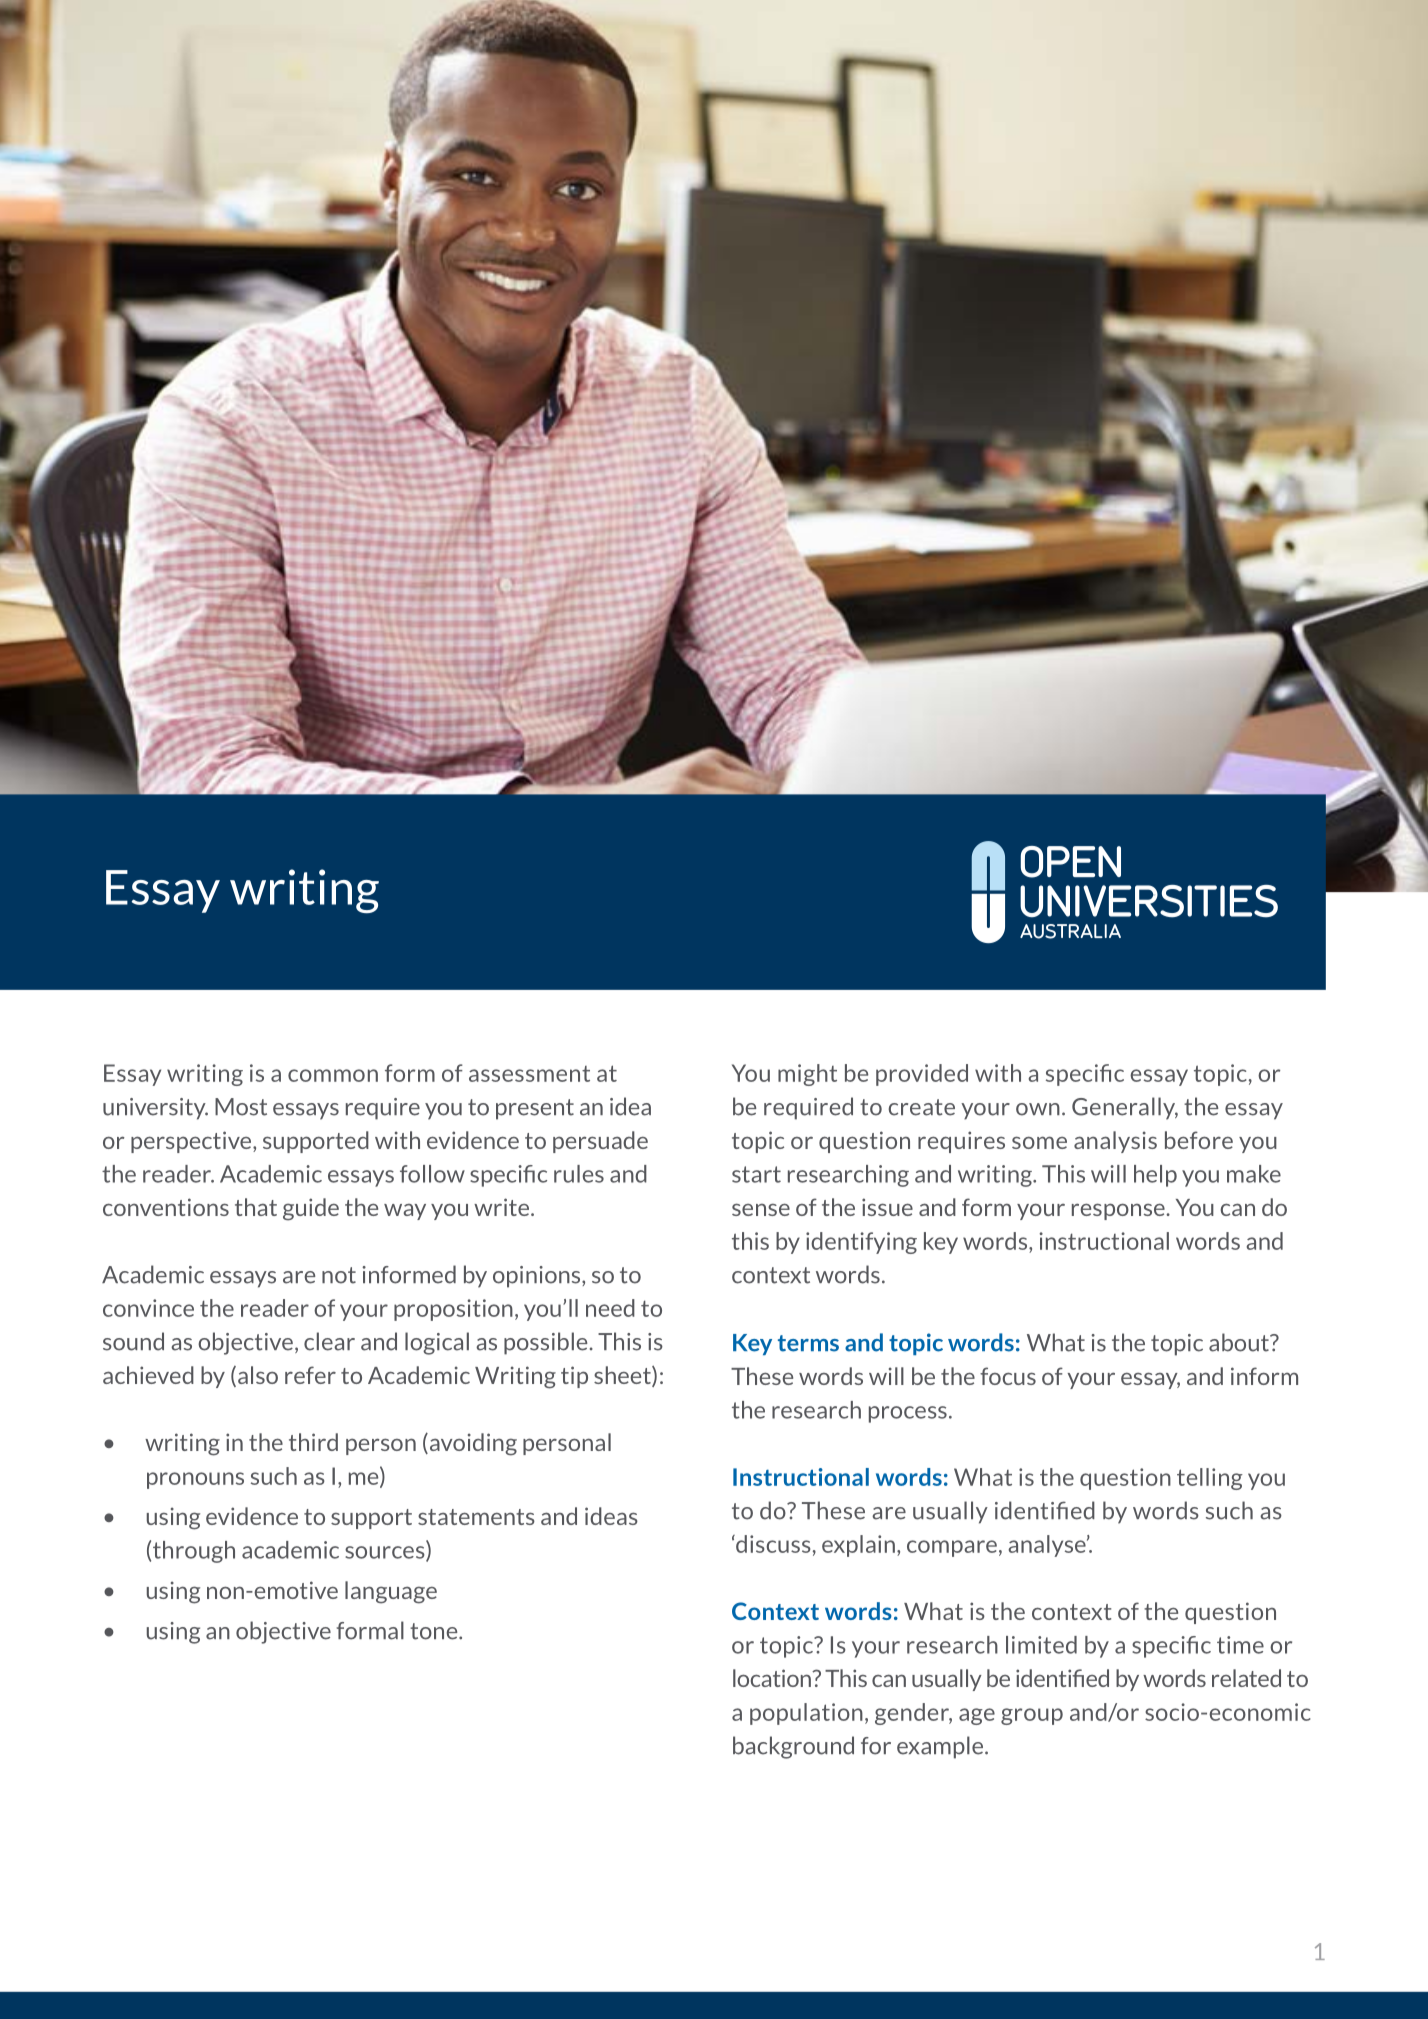 The height and width of the image is (2019, 1428). Describe the element at coordinates (386, 1553) in the image. I see `sources` at that location.
